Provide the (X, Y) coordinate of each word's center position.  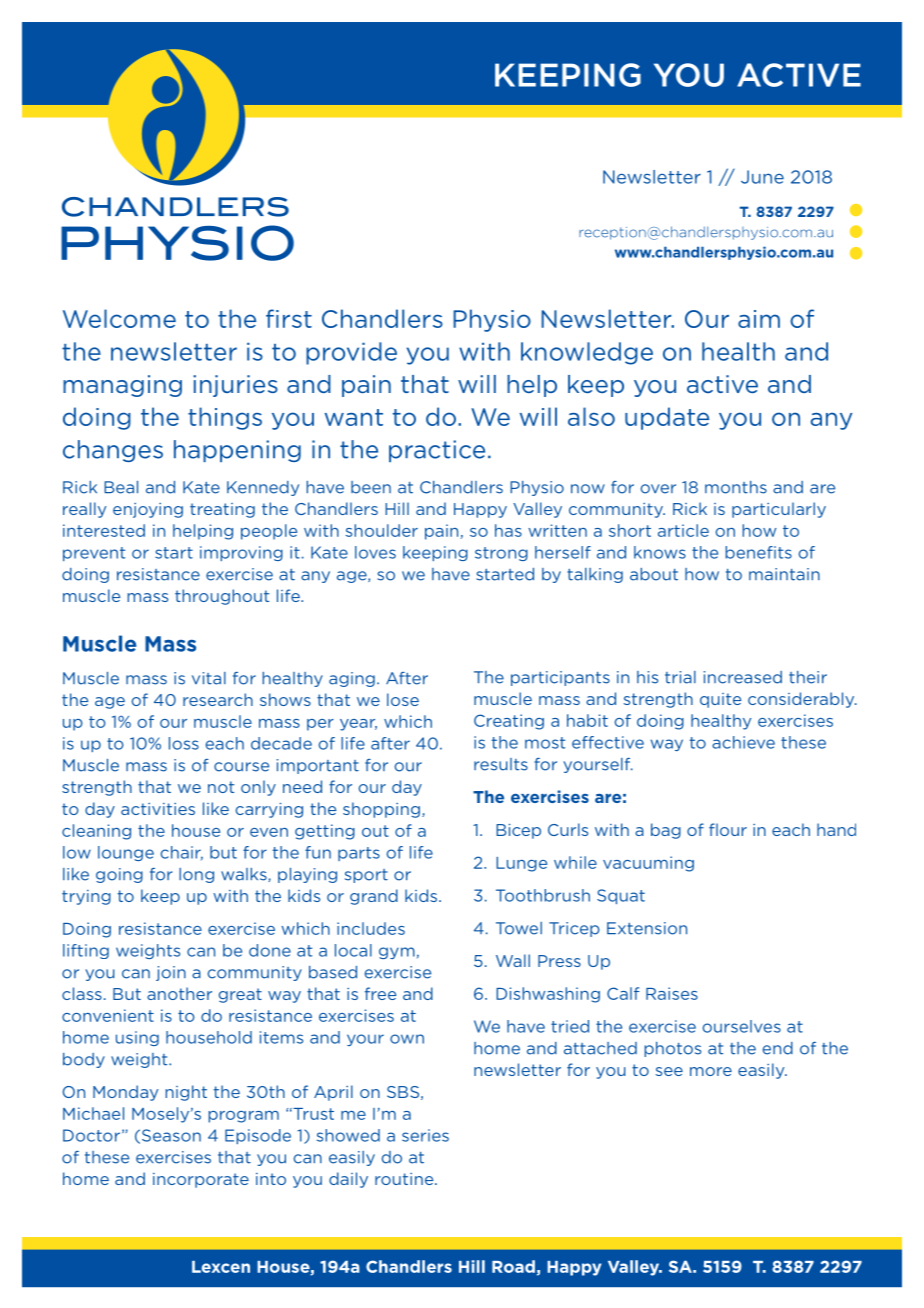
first (289, 318)
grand (374, 897)
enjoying (148, 510)
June (762, 177)
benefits (758, 552)
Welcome (119, 318)
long (196, 875)
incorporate (201, 1180)
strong (501, 554)
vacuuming (648, 864)
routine (405, 1179)
